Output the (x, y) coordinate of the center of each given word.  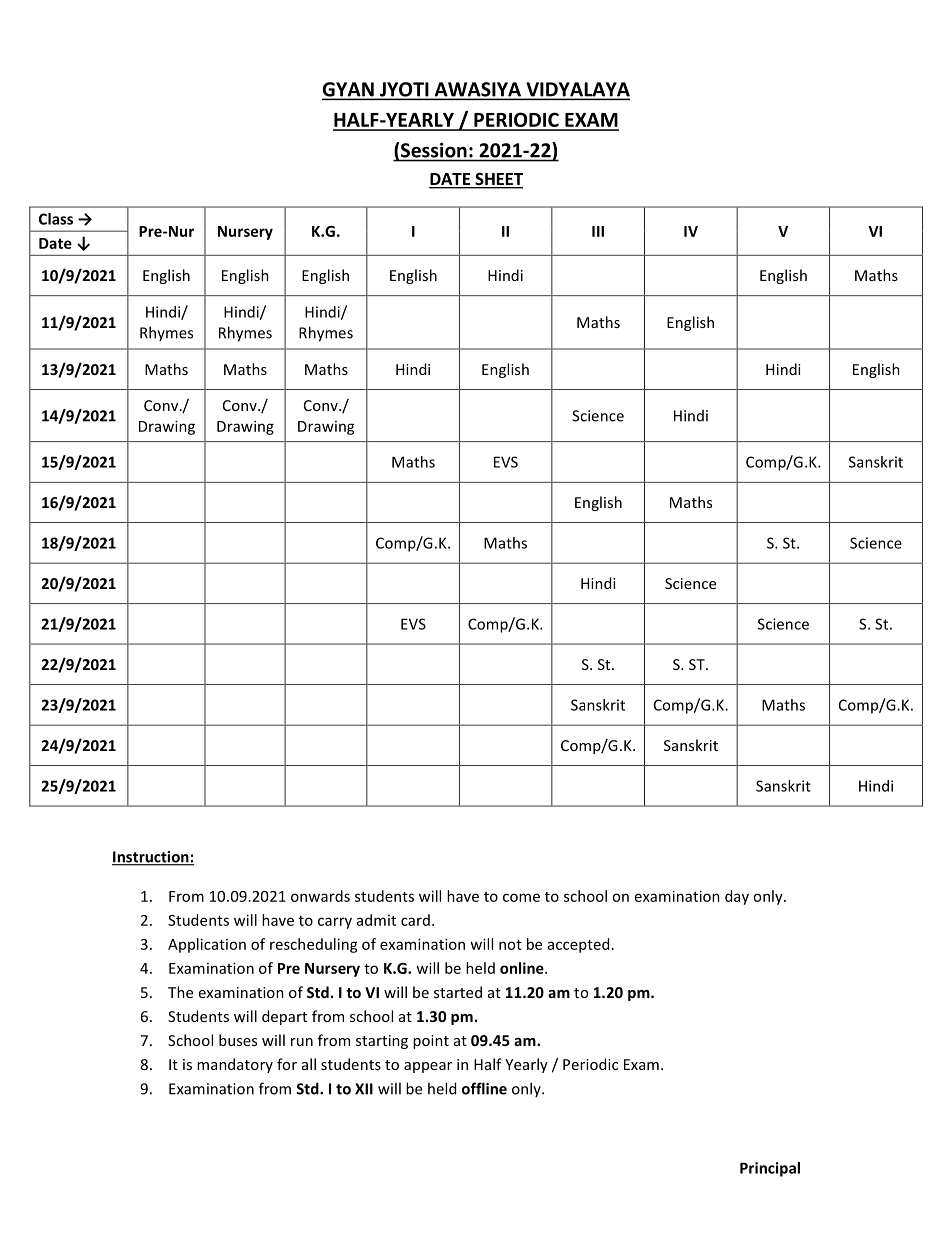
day (737, 897)
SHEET (498, 180)
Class (56, 219)
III (598, 231)
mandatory (235, 1065)
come (521, 897)
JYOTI (404, 90)
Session (434, 150)
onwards (320, 896)
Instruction (151, 858)
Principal (770, 1169)
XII (364, 1089)
